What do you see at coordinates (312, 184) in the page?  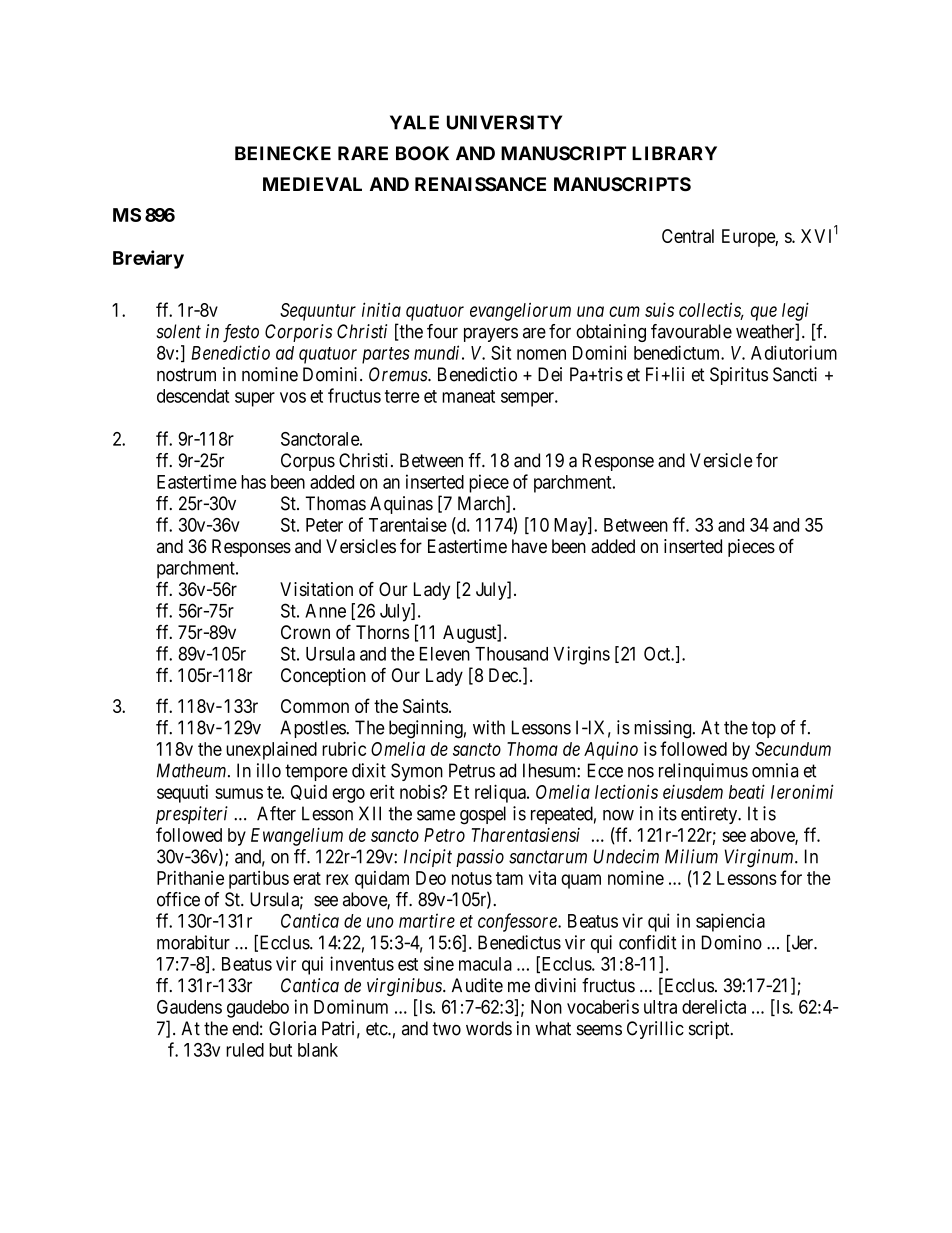 I see `MEDIEVAL` at bounding box center [312, 184].
